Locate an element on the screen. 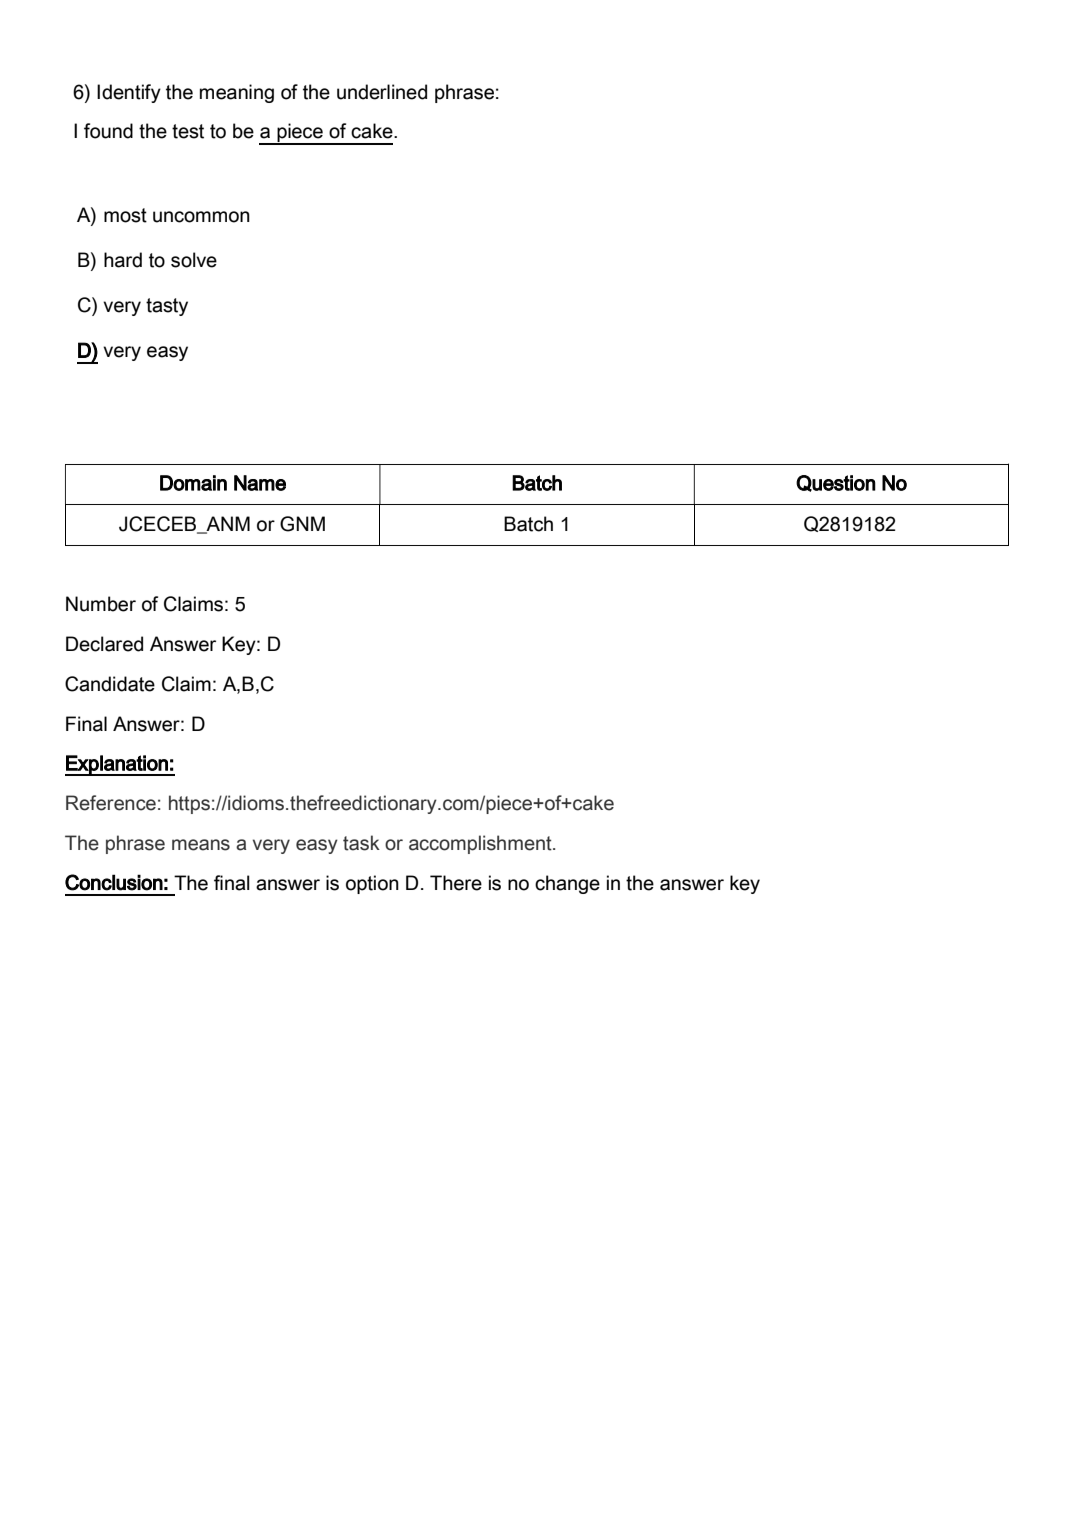 The width and height of the screenshot is (1074, 1520). Domain is located at coordinates (193, 483).
